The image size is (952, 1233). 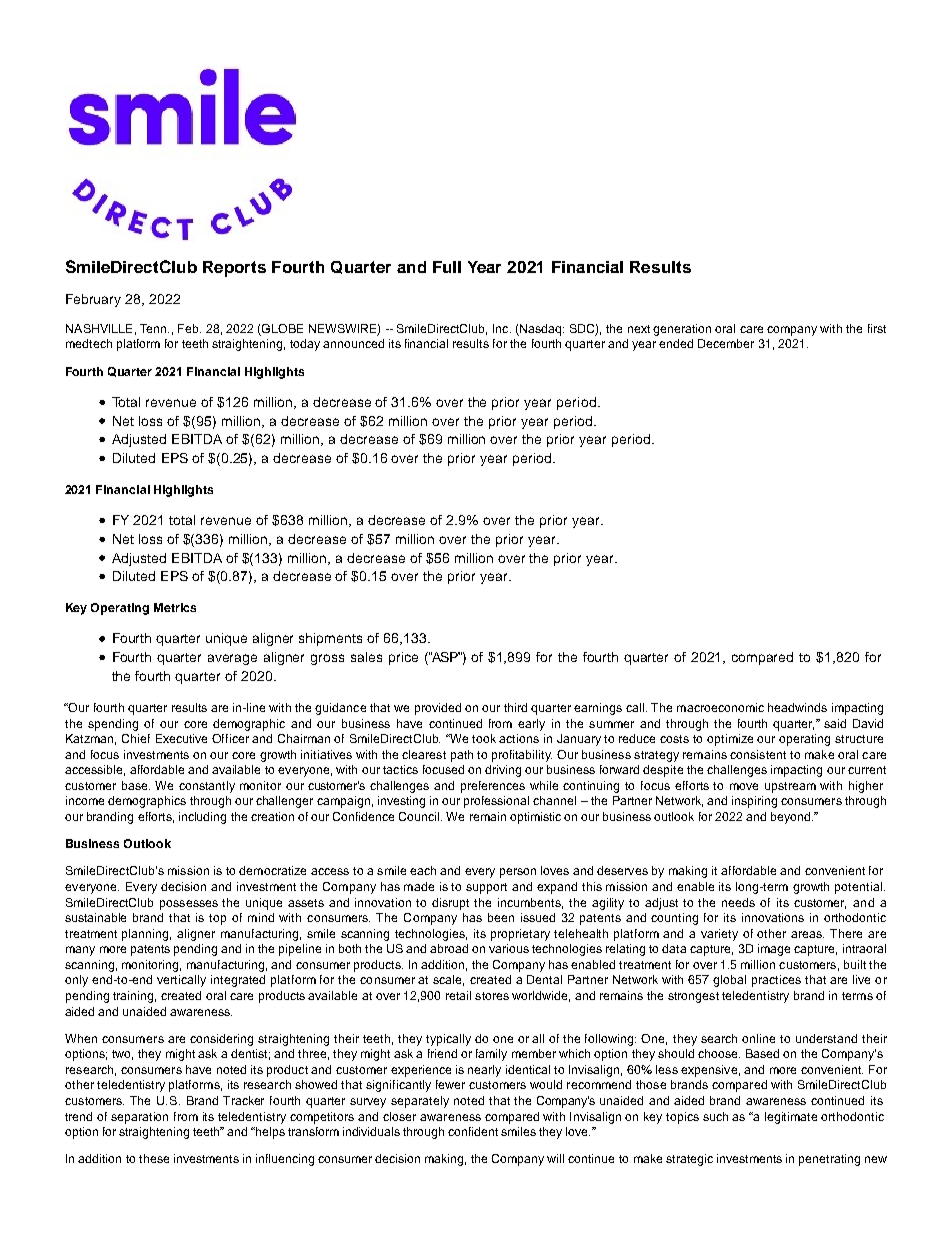 What do you see at coordinates (790, 787) in the document?
I see `upstream` at bounding box center [790, 787].
